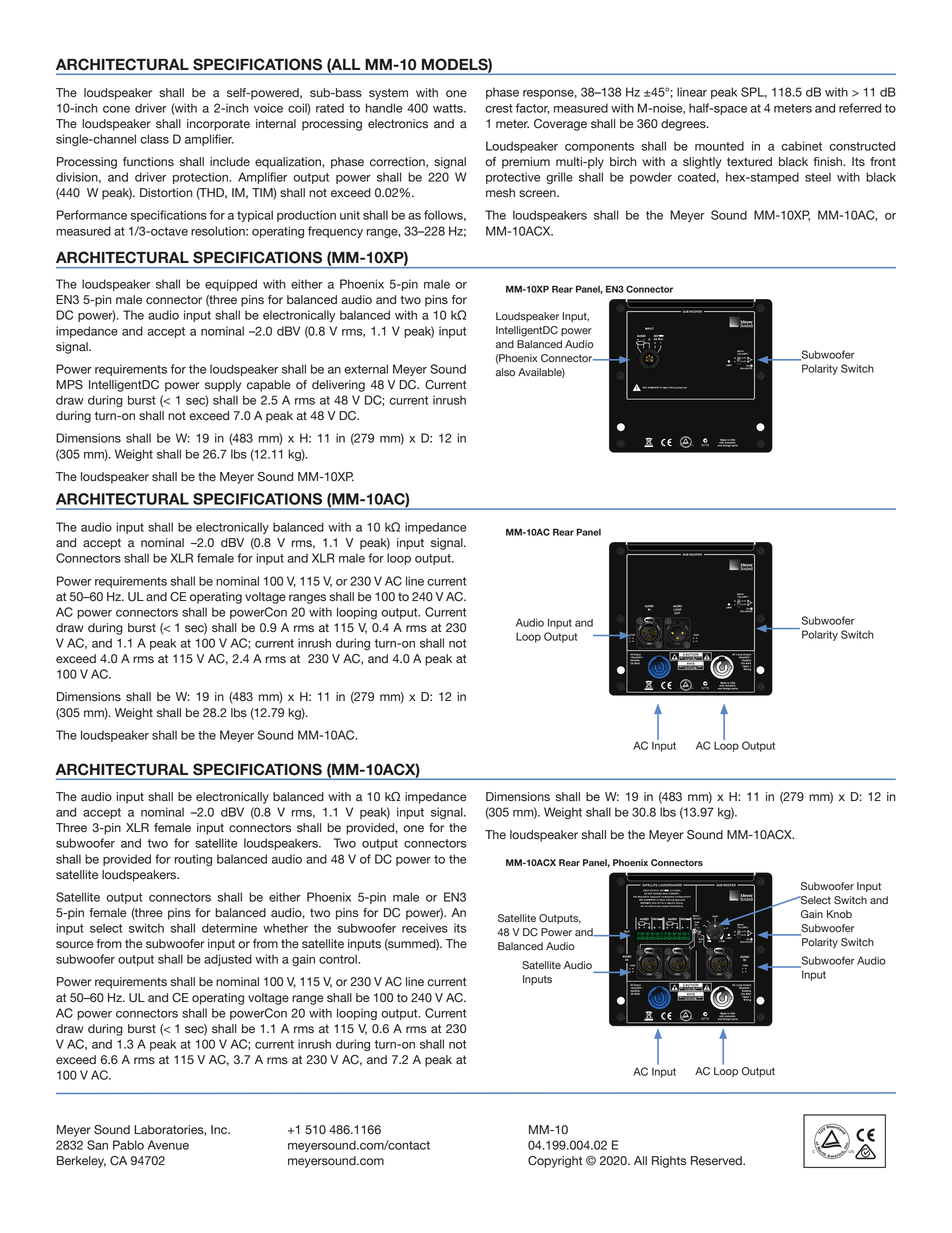 This screenshot has width=952, height=1233. I want to click on supply, so click(223, 386).
